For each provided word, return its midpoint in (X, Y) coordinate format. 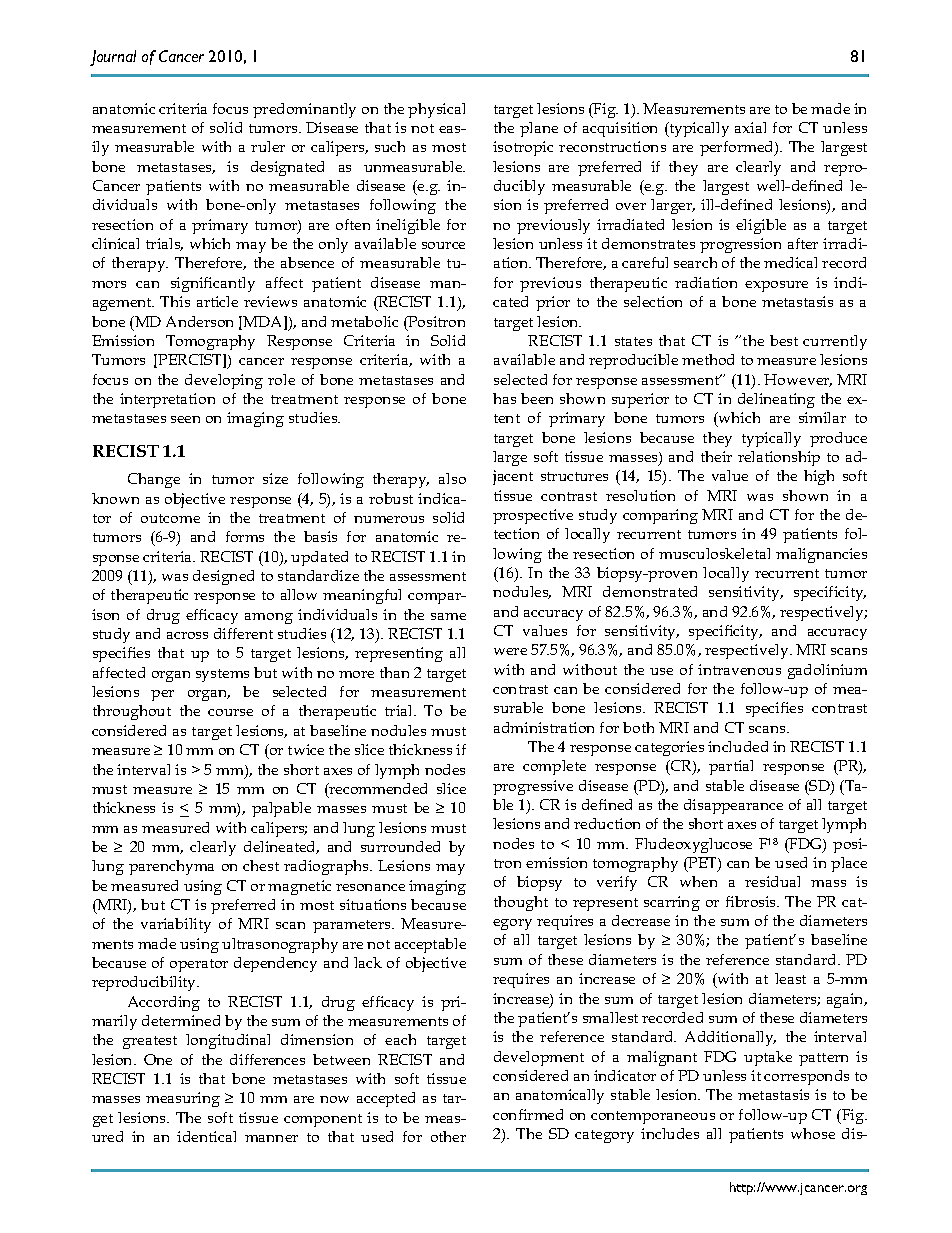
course (230, 712)
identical (206, 1136)
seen (185, 419)
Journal (113, 58)
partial (731, 767)
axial (750, 127)
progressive (533, 787)
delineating (776, 400)
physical (436, 110)
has (504, 398)
